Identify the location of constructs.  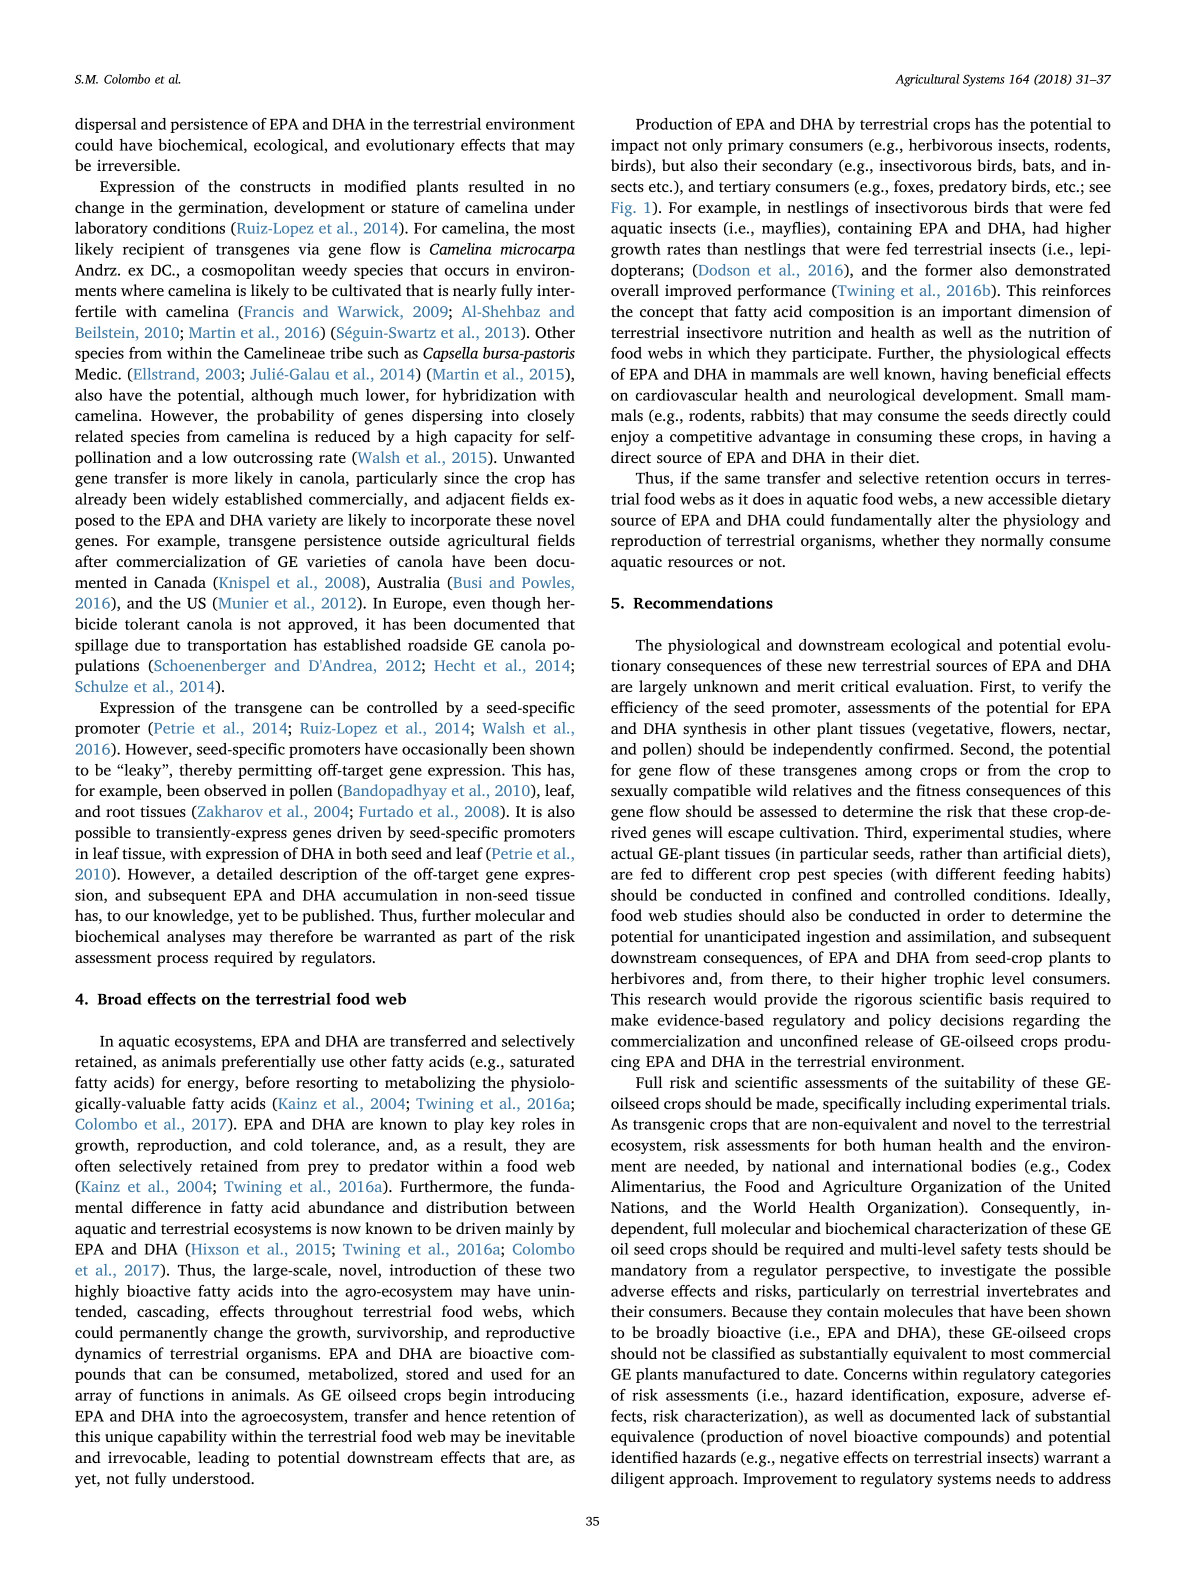
(275, 187).
